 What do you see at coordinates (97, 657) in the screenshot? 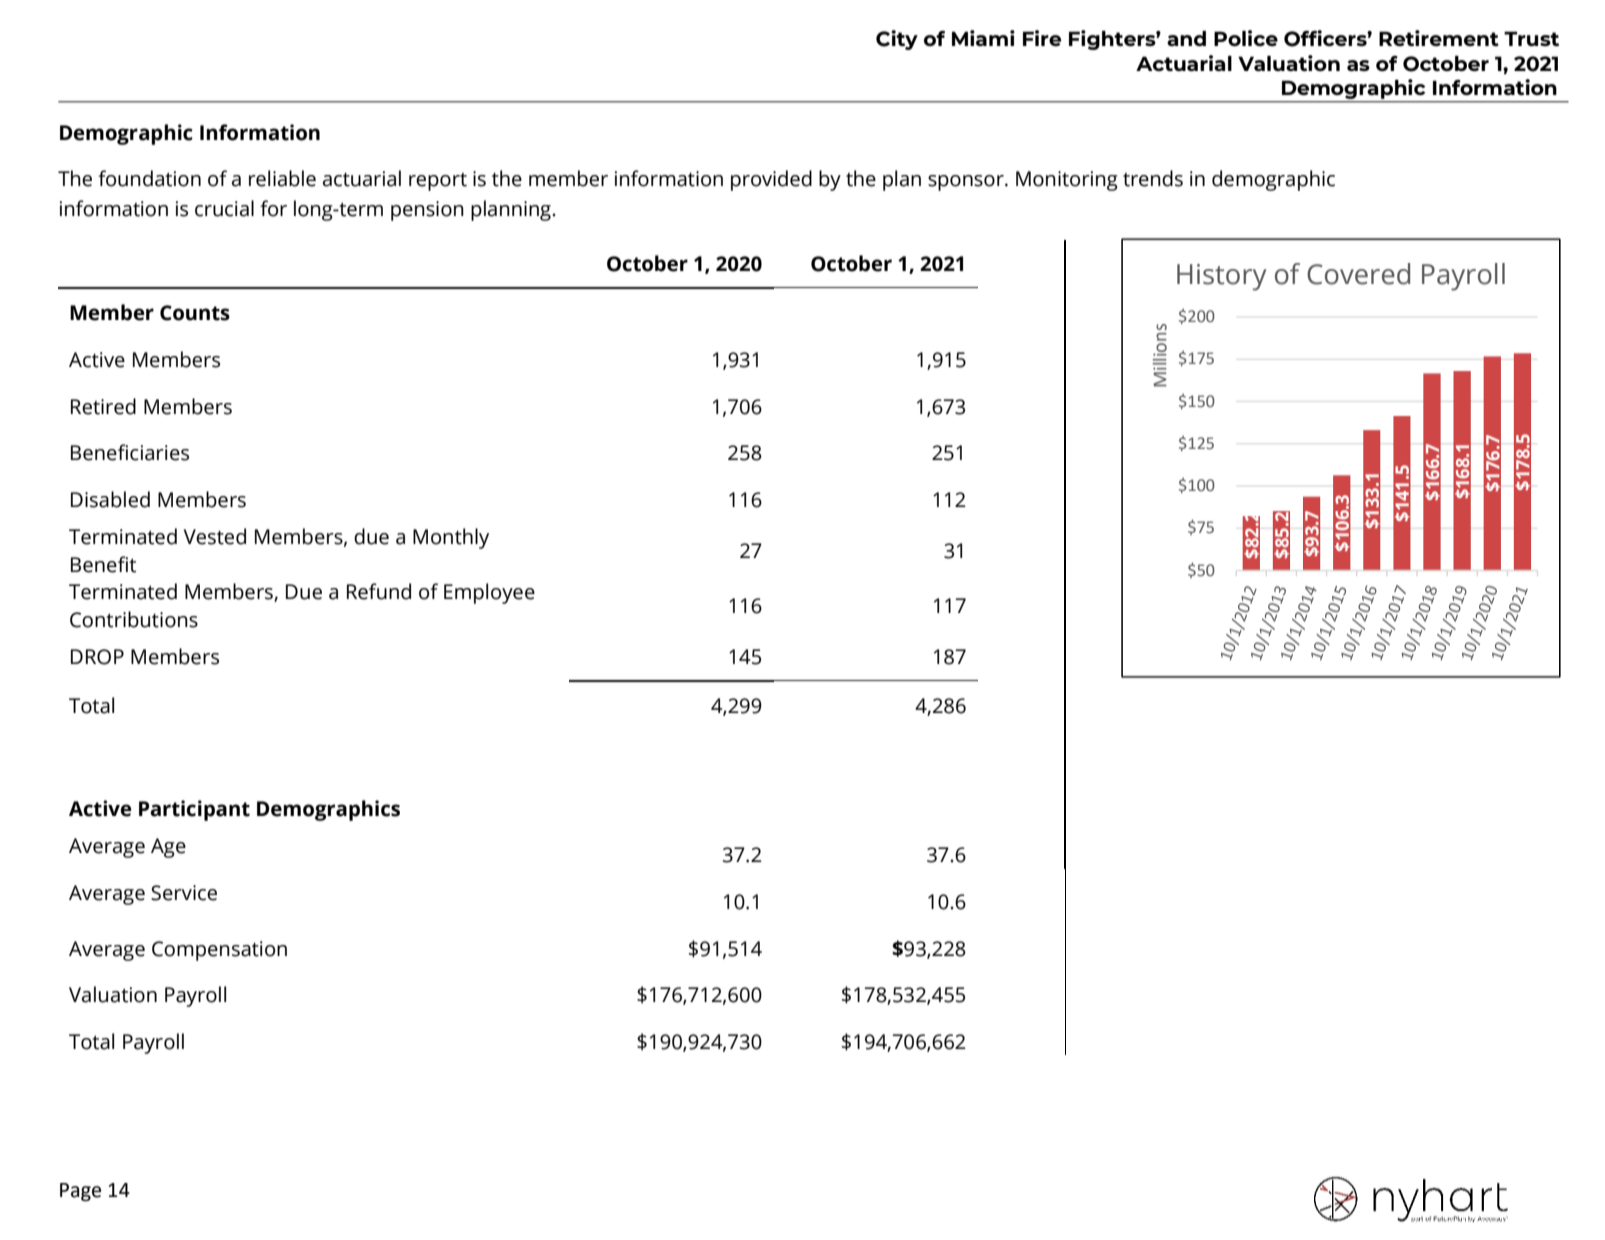
I see `DROP` at bounding box center [97, 657].
